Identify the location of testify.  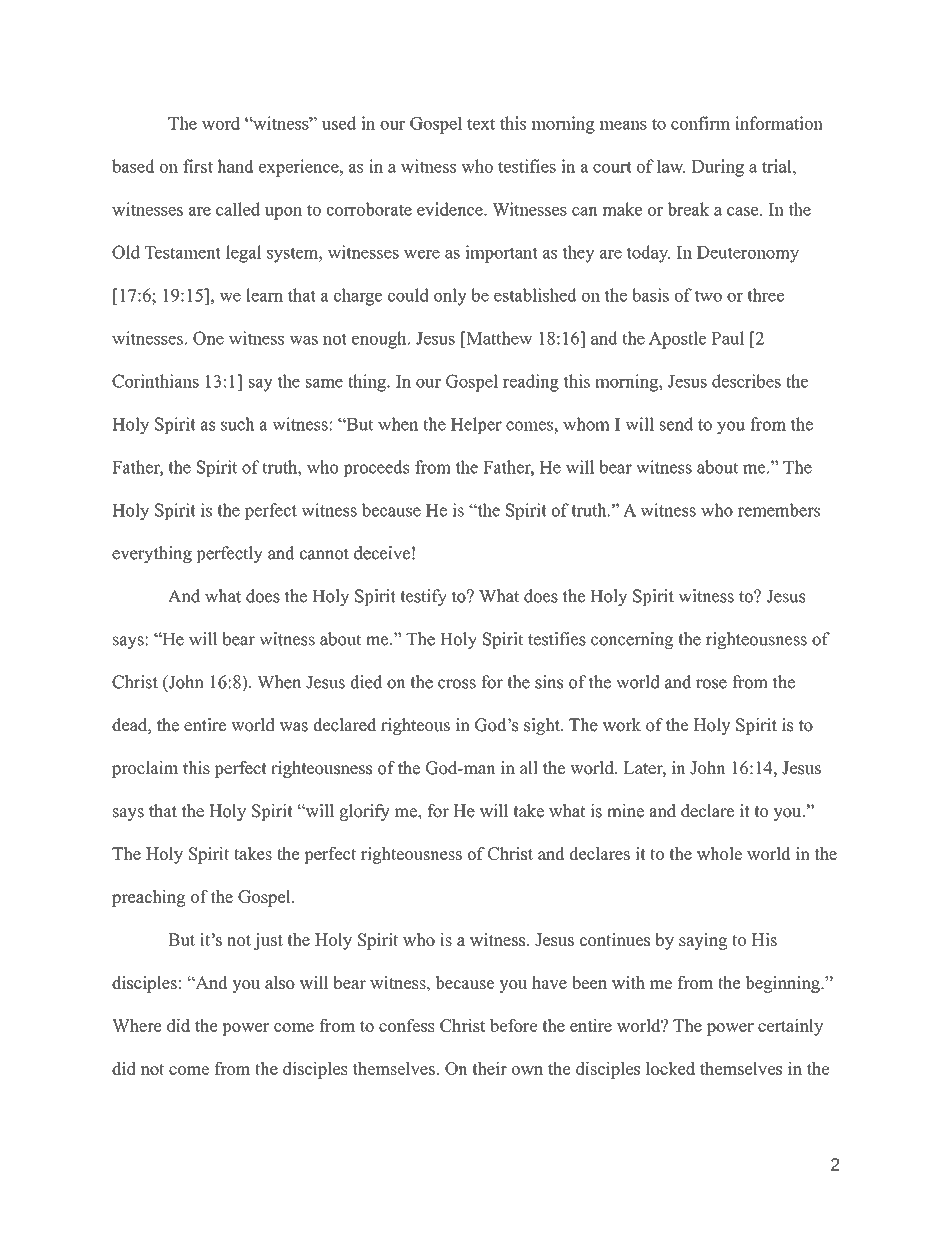
(423, 597).
